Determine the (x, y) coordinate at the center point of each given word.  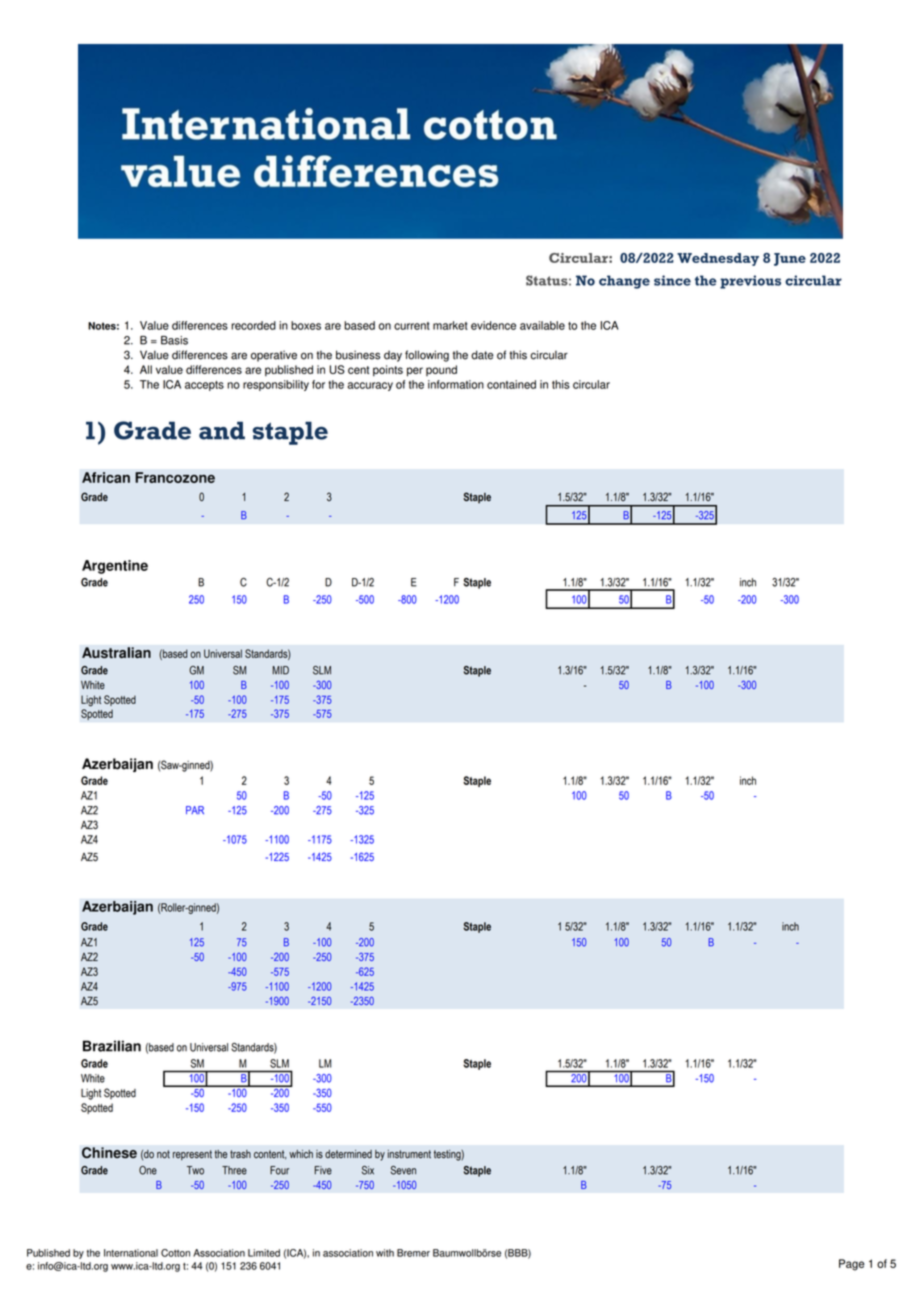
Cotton (175, 1253)
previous (750, 282)
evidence (493, 325)
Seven (403, 1170)
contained (511, 384)
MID (280, 670)
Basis (174, 340)
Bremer (413, 1253)
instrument (409, 1154)
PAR (195, 810)
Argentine (115, 567)
